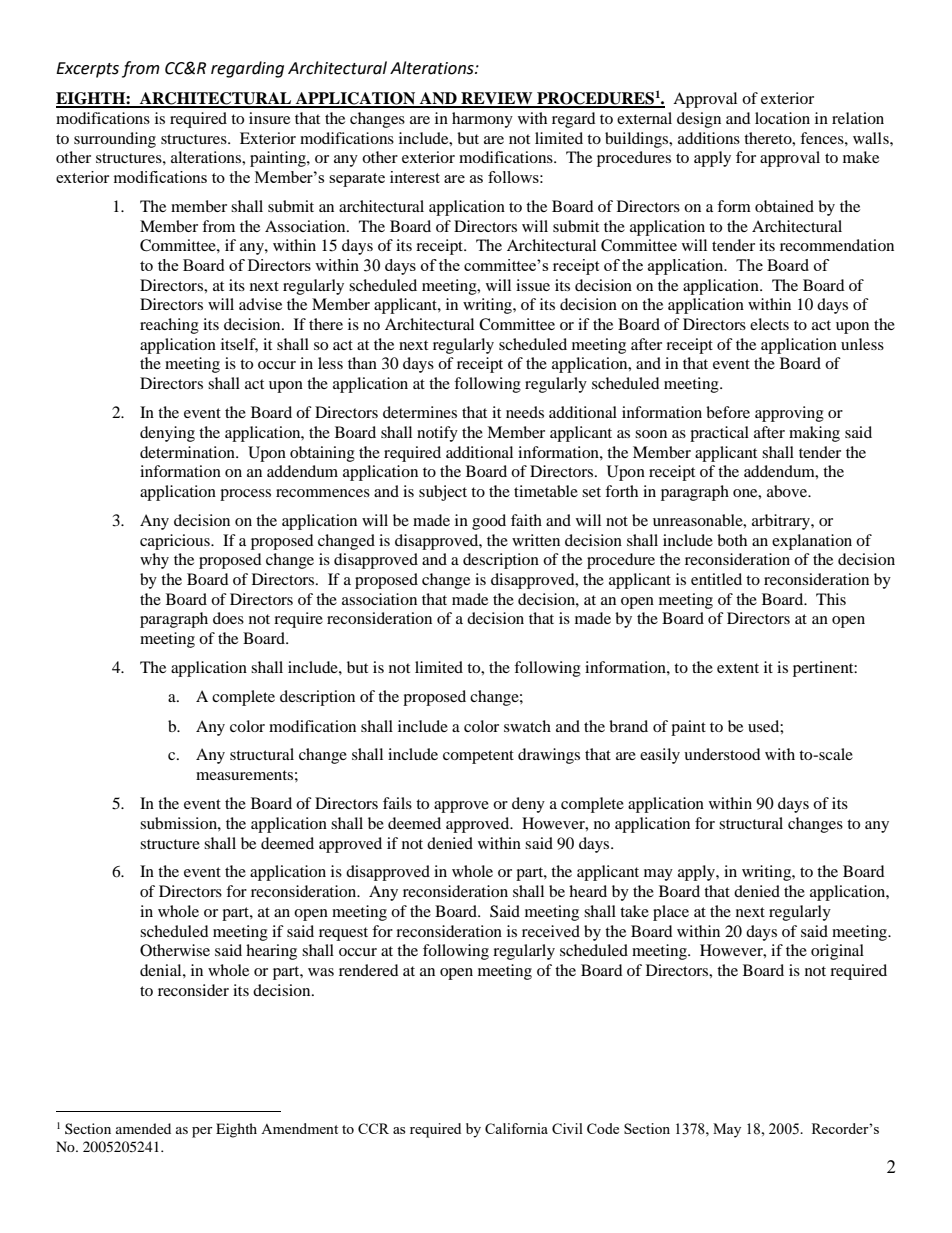  Describe the element at coordinates (228, 618) in the page. I see `does` at that location.
